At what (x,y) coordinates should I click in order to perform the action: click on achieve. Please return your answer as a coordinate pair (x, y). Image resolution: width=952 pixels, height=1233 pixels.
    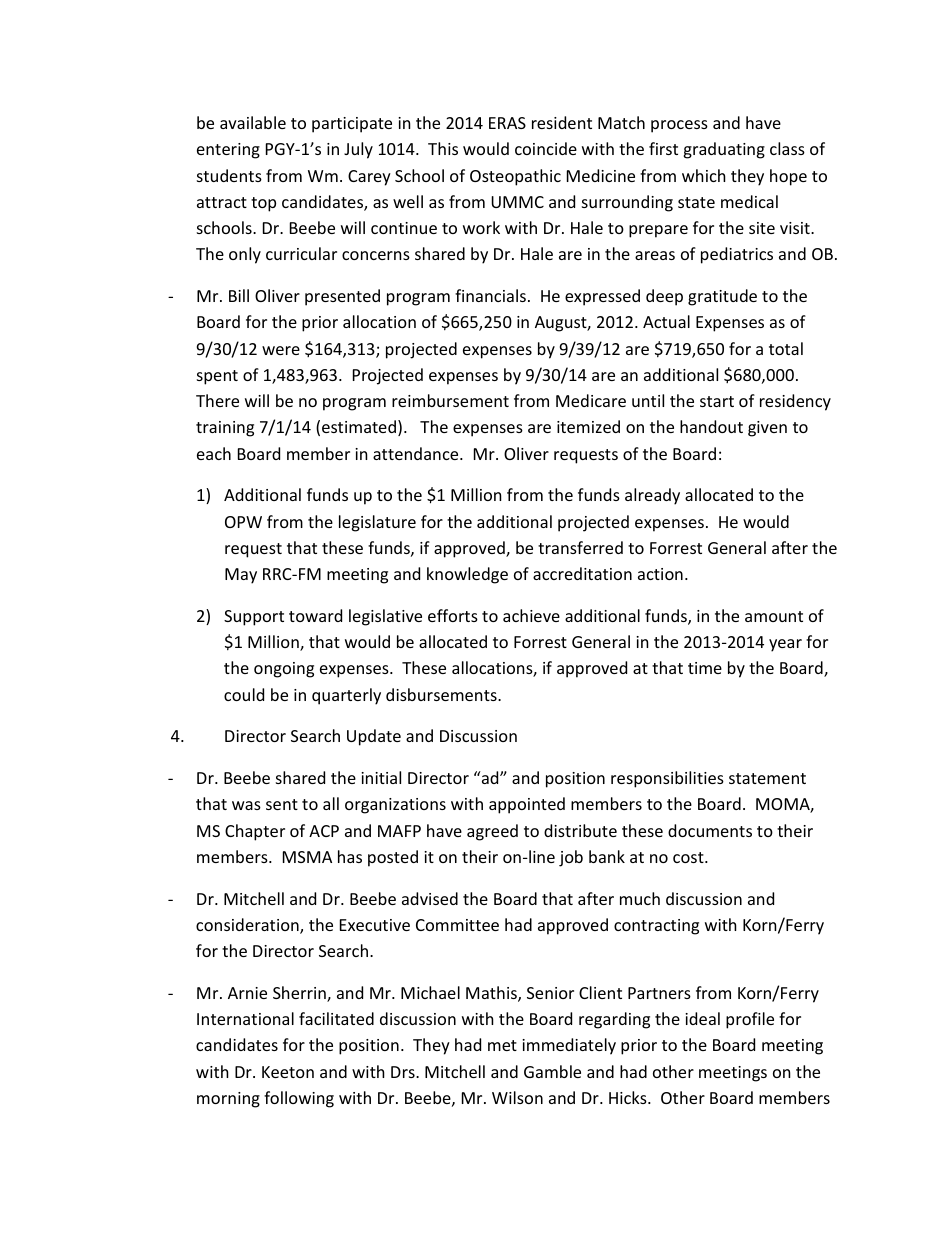
    Looking at the image, I should click on (531, 615).
